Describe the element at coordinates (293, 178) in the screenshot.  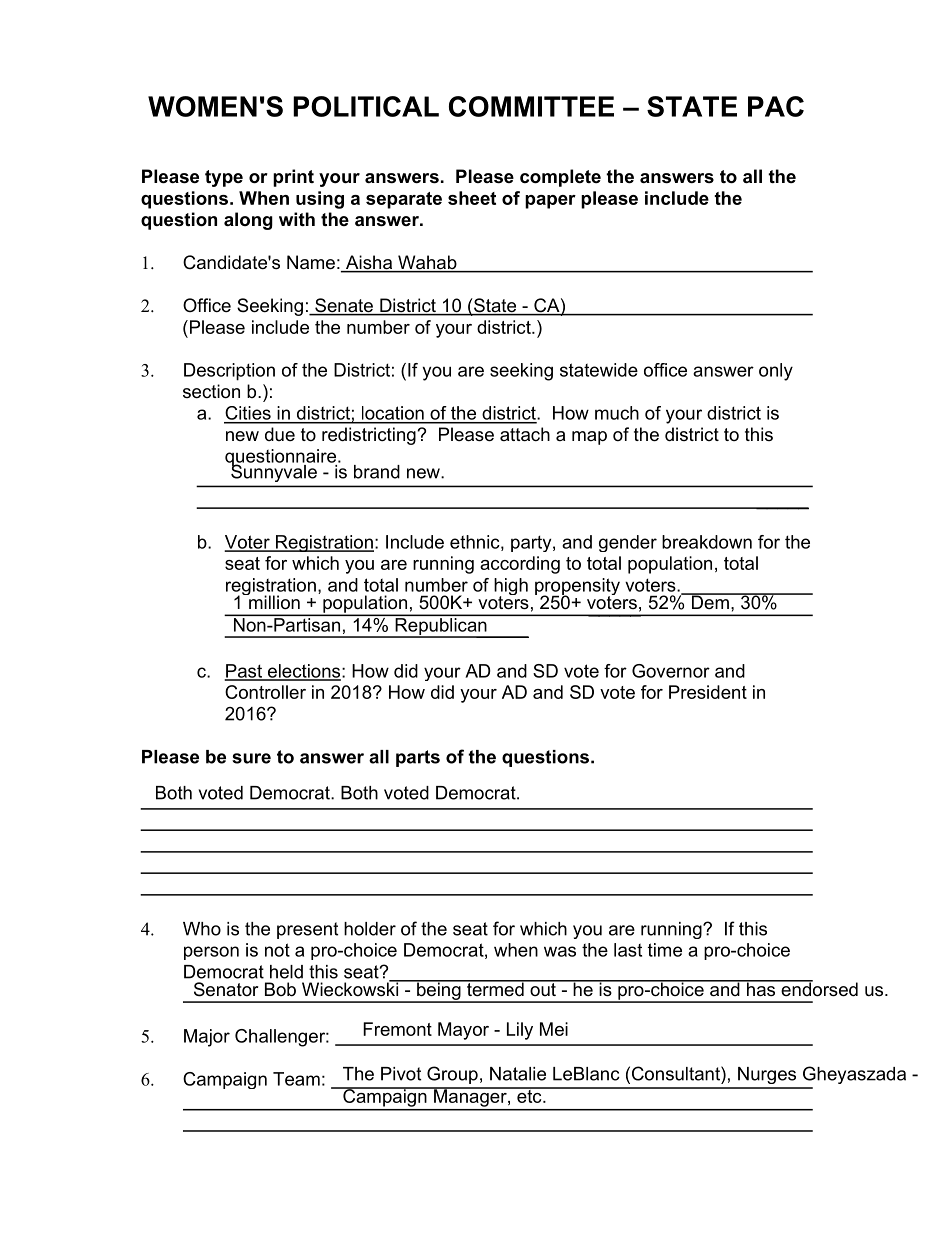
I see `print` at that location.
